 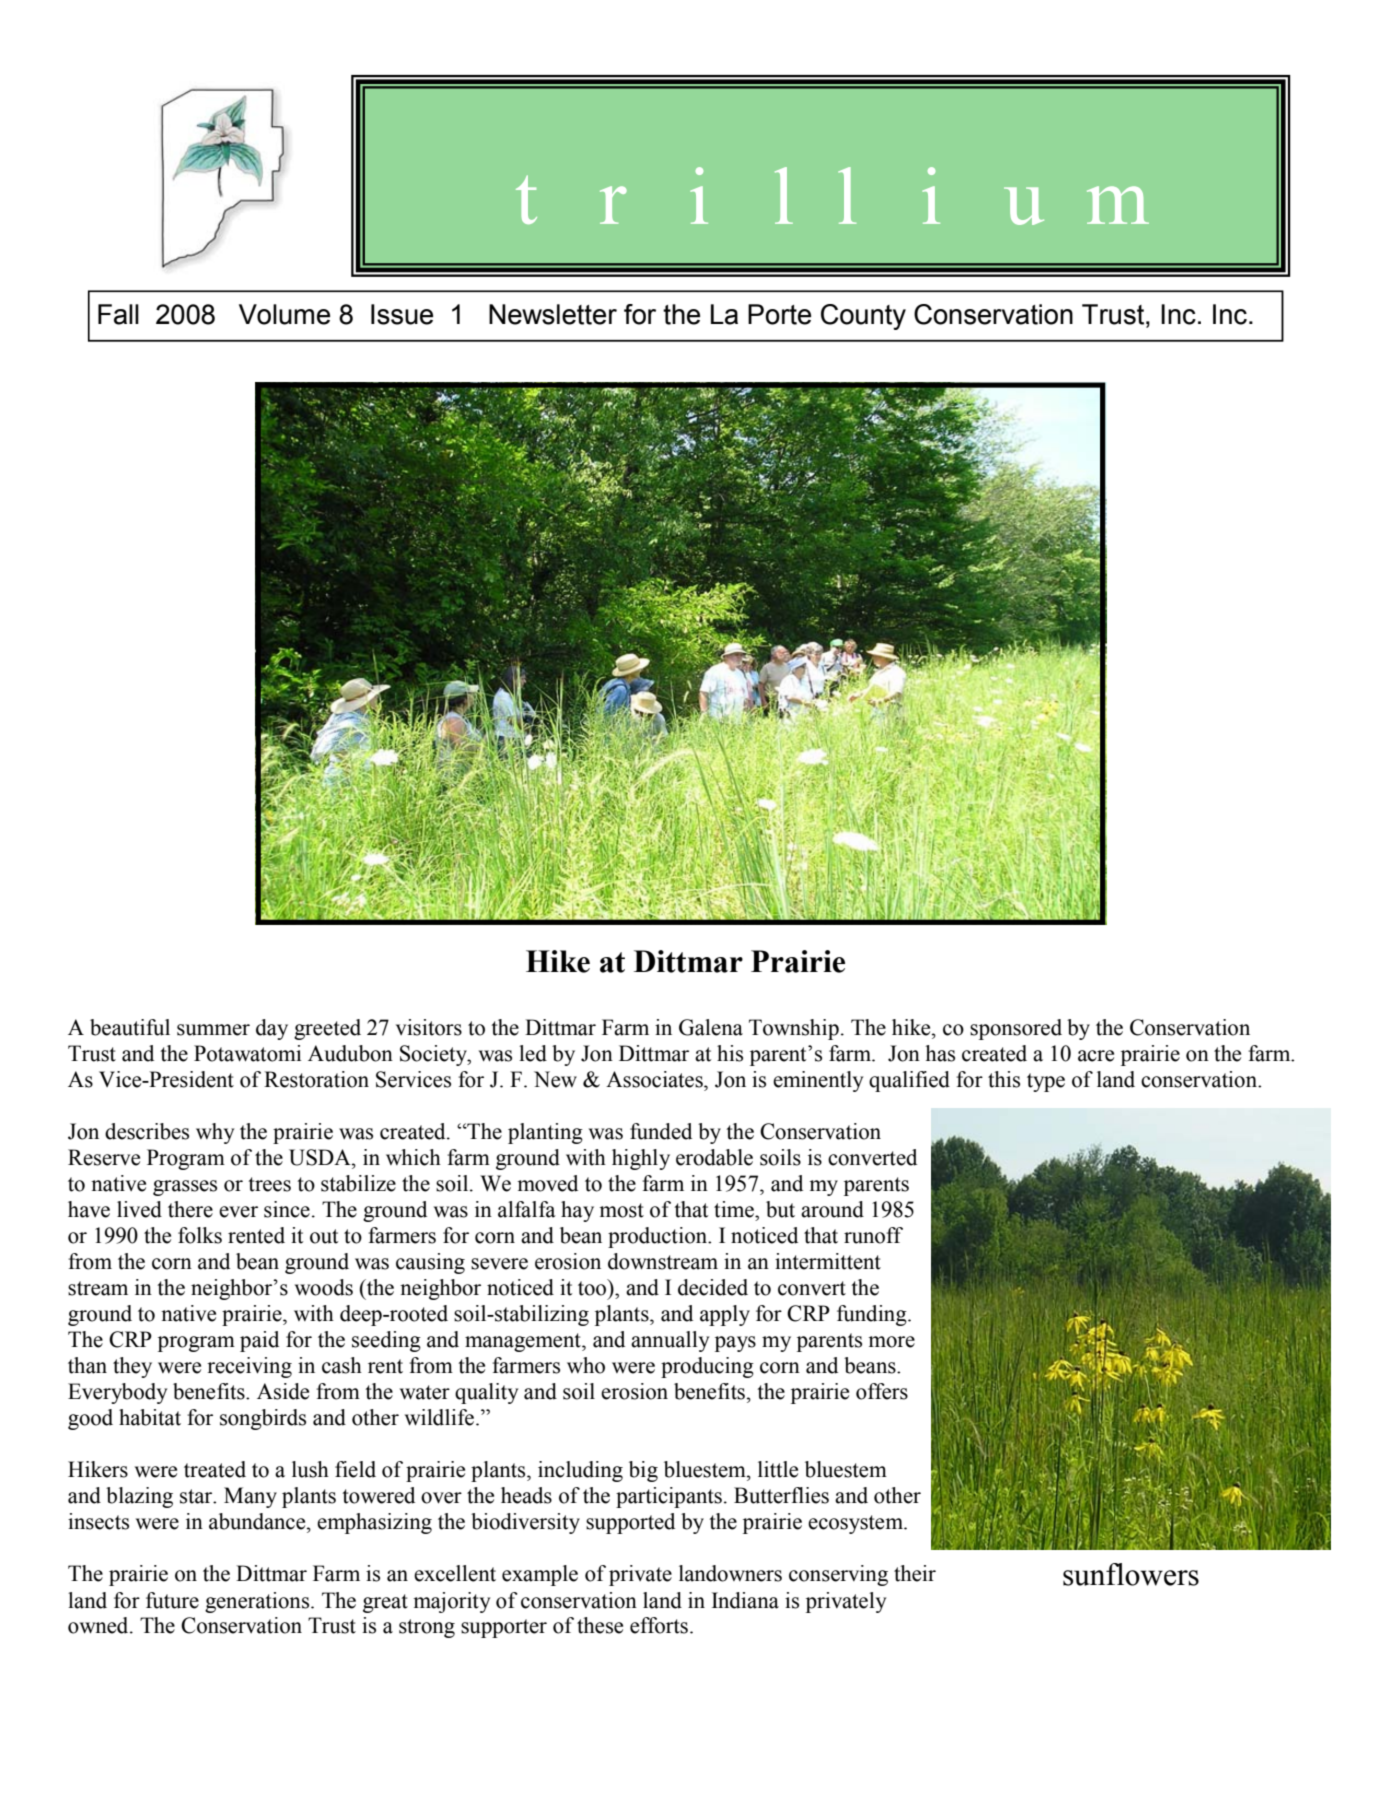 What do you see at coordinates (1016, 1029) in the screenshot?
I see `sponsored` at bounding box center [1016, 1029].
